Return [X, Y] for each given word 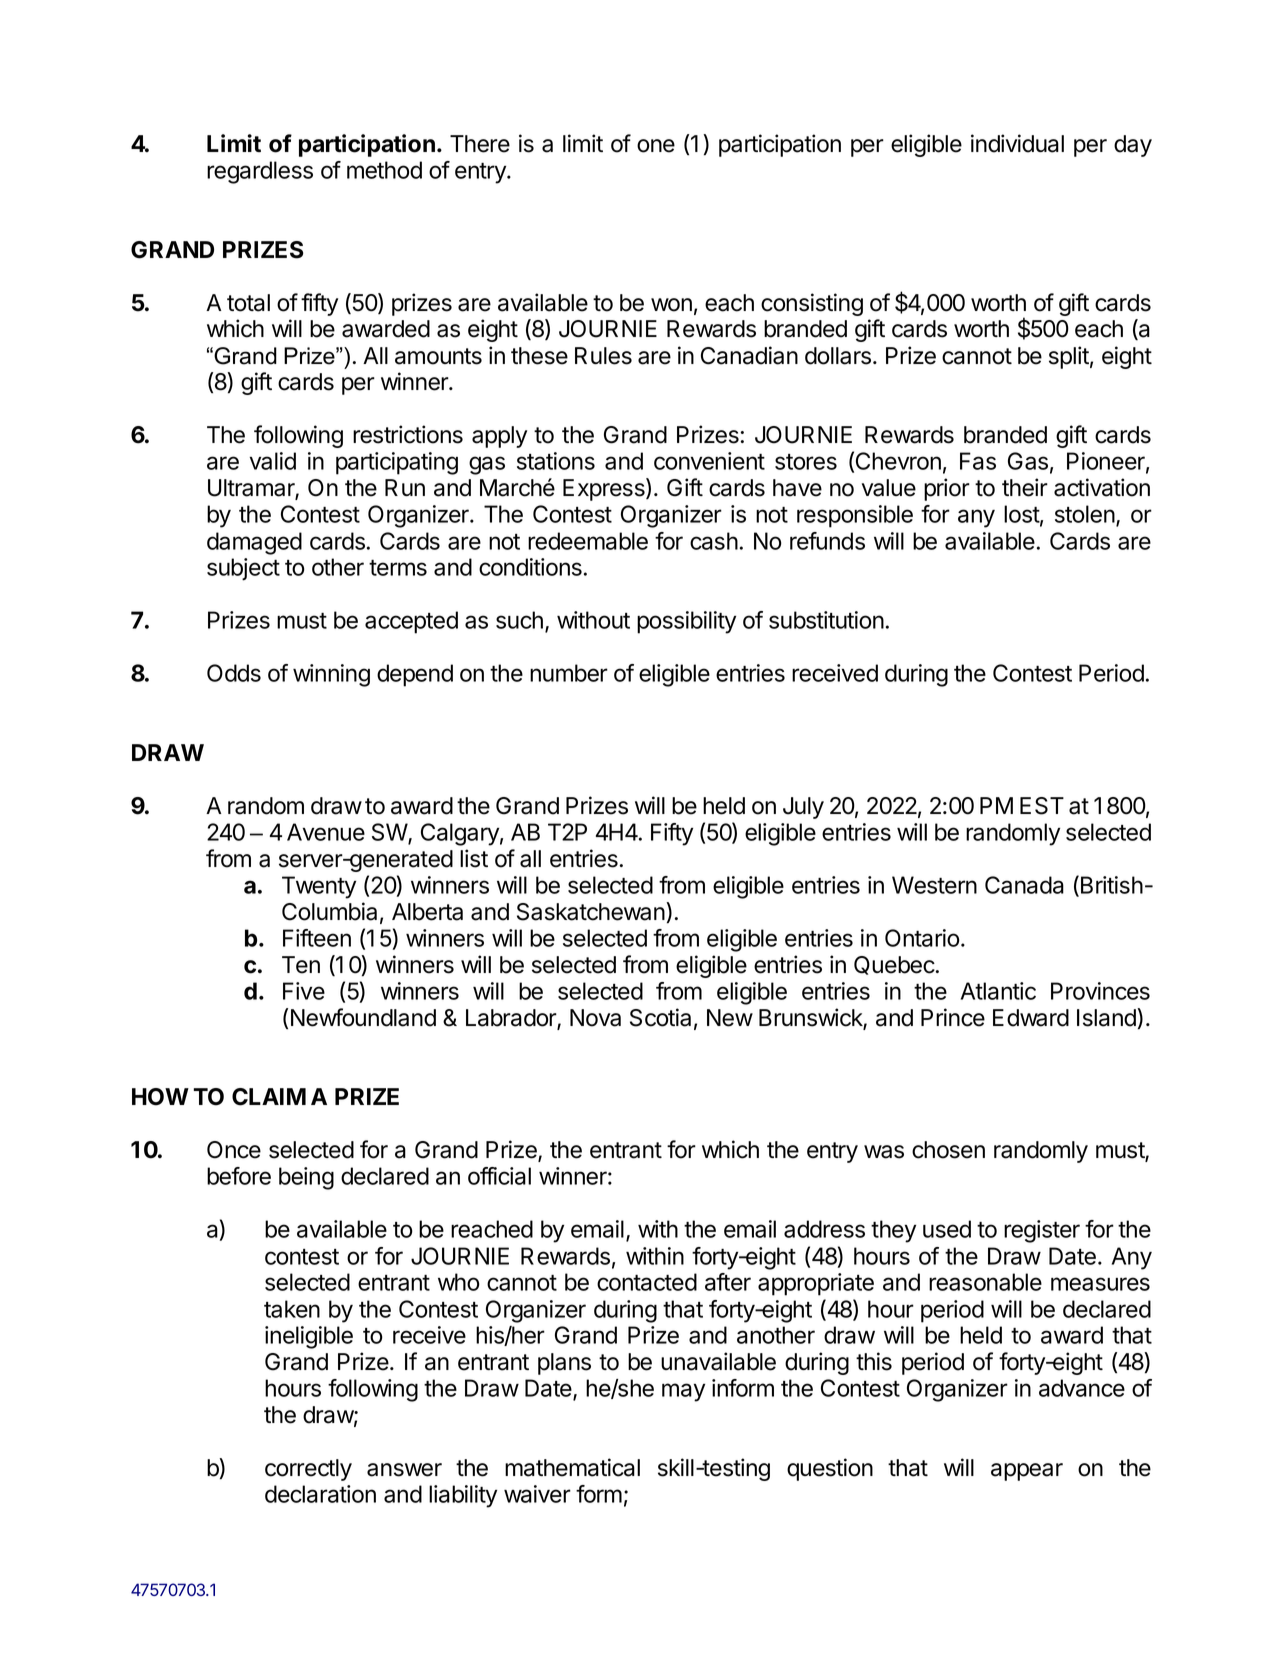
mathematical [572, 1467]
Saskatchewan [592, 911]
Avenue [326, 832]
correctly [308, 1470]
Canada [1024, 885]
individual [1017, 143]
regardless [260, 172]
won [671, 305]
